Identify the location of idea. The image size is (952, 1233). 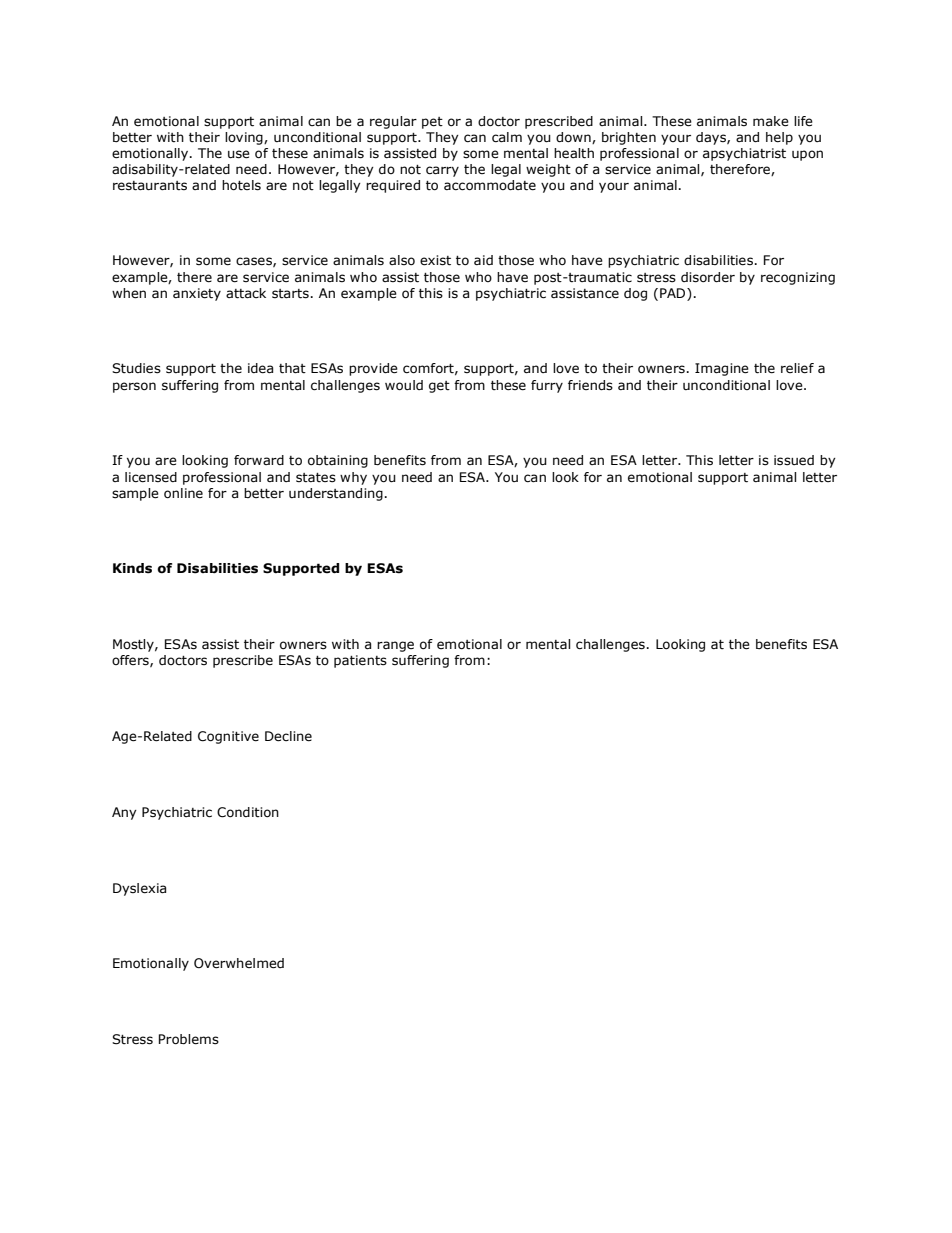
(260, 368).
